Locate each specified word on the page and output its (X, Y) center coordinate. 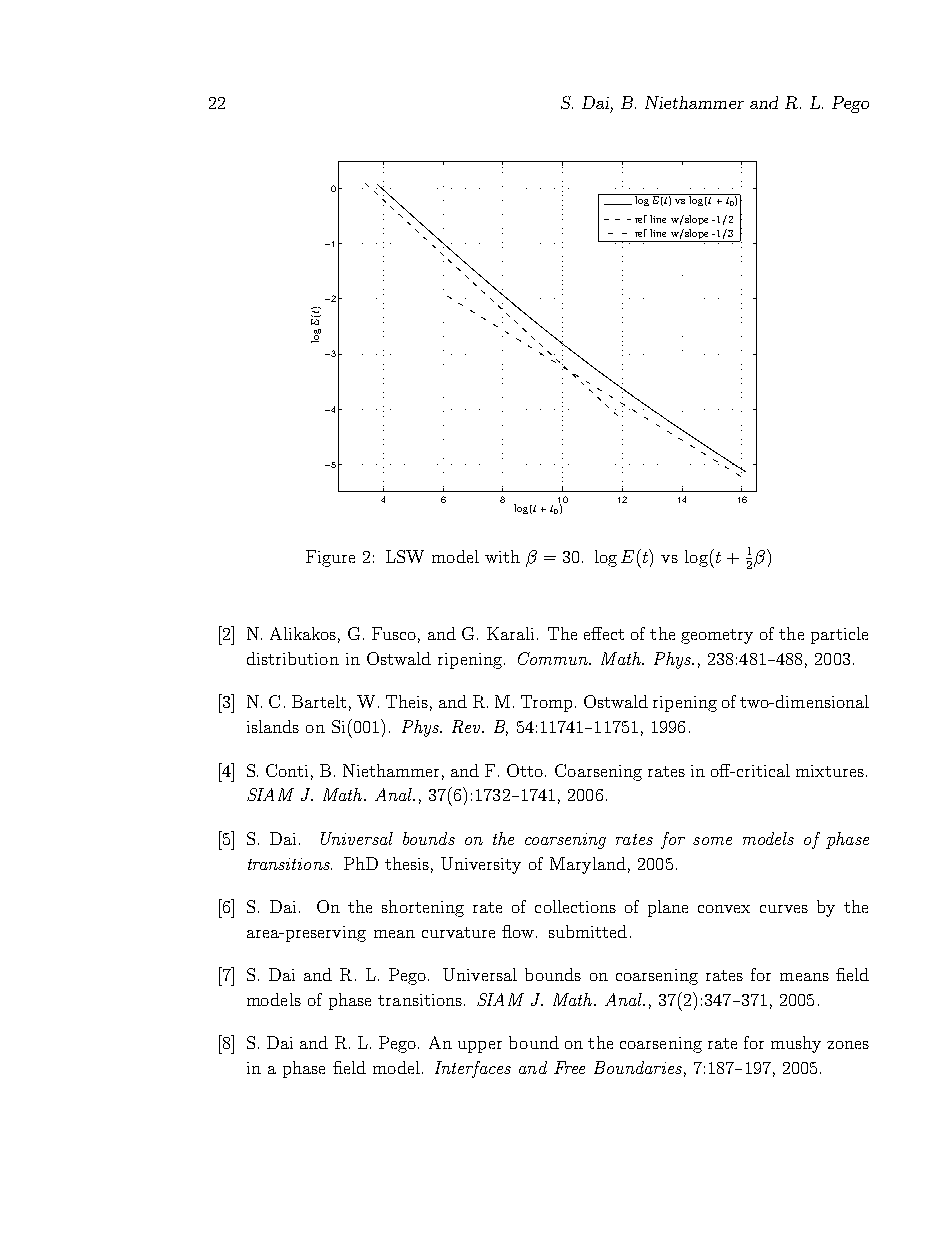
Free (569, 1067)
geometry (717, 636)
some (712, 841)
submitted (588, 931)
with (502, 556)
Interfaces (473, 1069)
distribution (293, 658)
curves (784, 909)
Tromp (546, 703)
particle (839, 635)
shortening (423, 908)
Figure (330, 558)
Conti (287, 770)
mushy (796, 1044)
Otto (525, 770)
